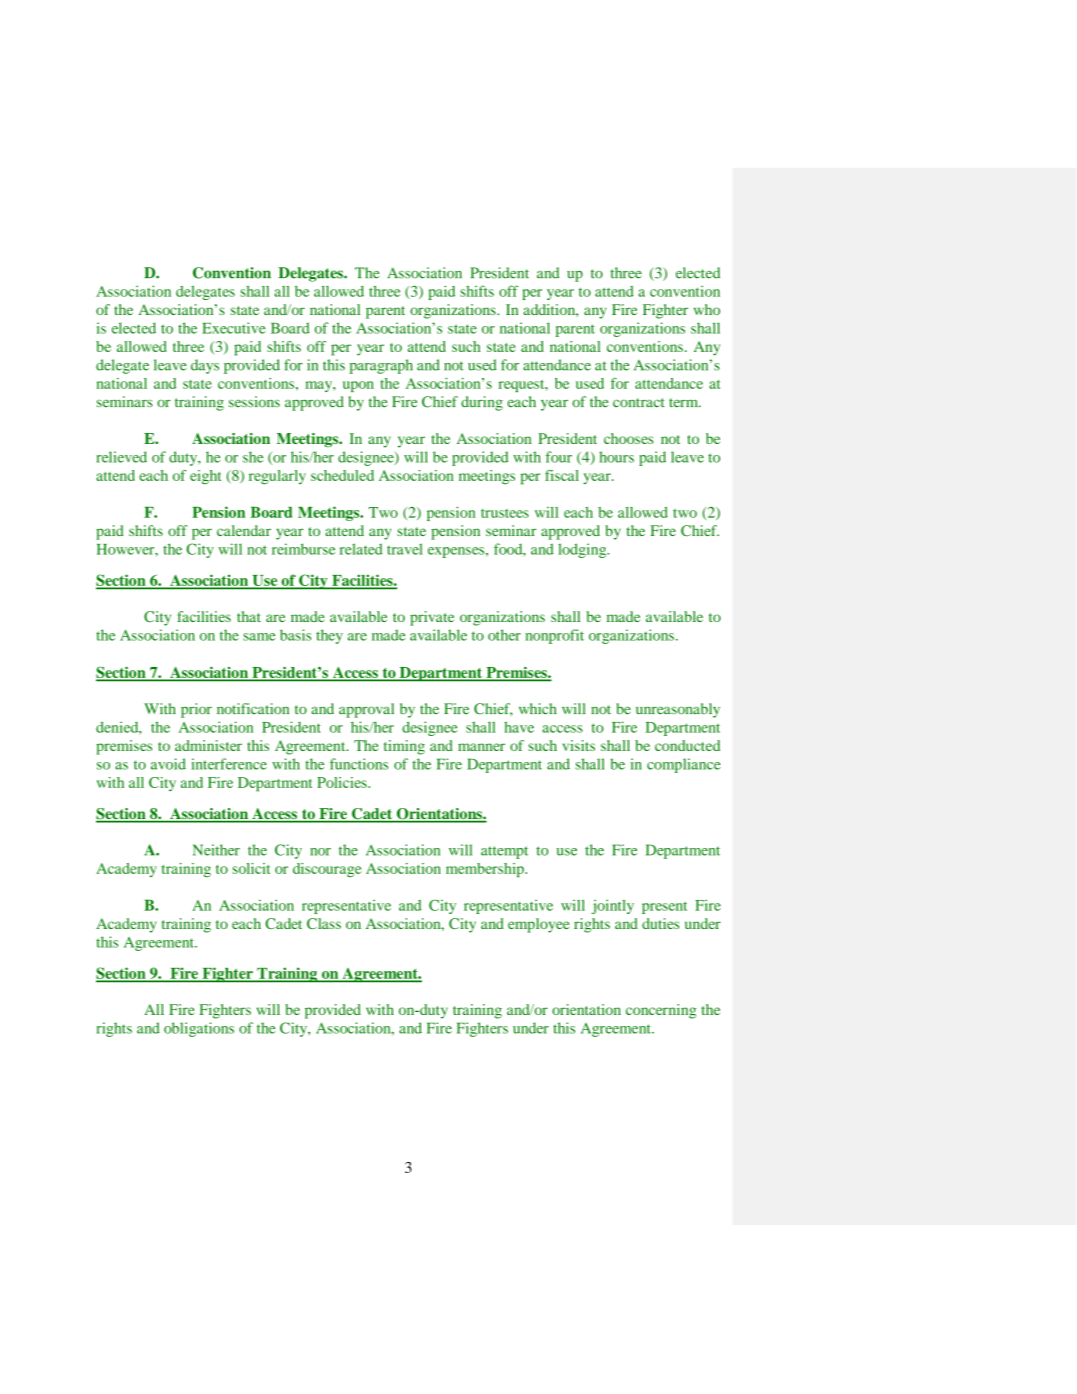 This screenshot has width=1077, height=1394. What do you see at coordinates (234, 328) in the screenshot?
I see `Executive` at bounding box center [234, 328].
